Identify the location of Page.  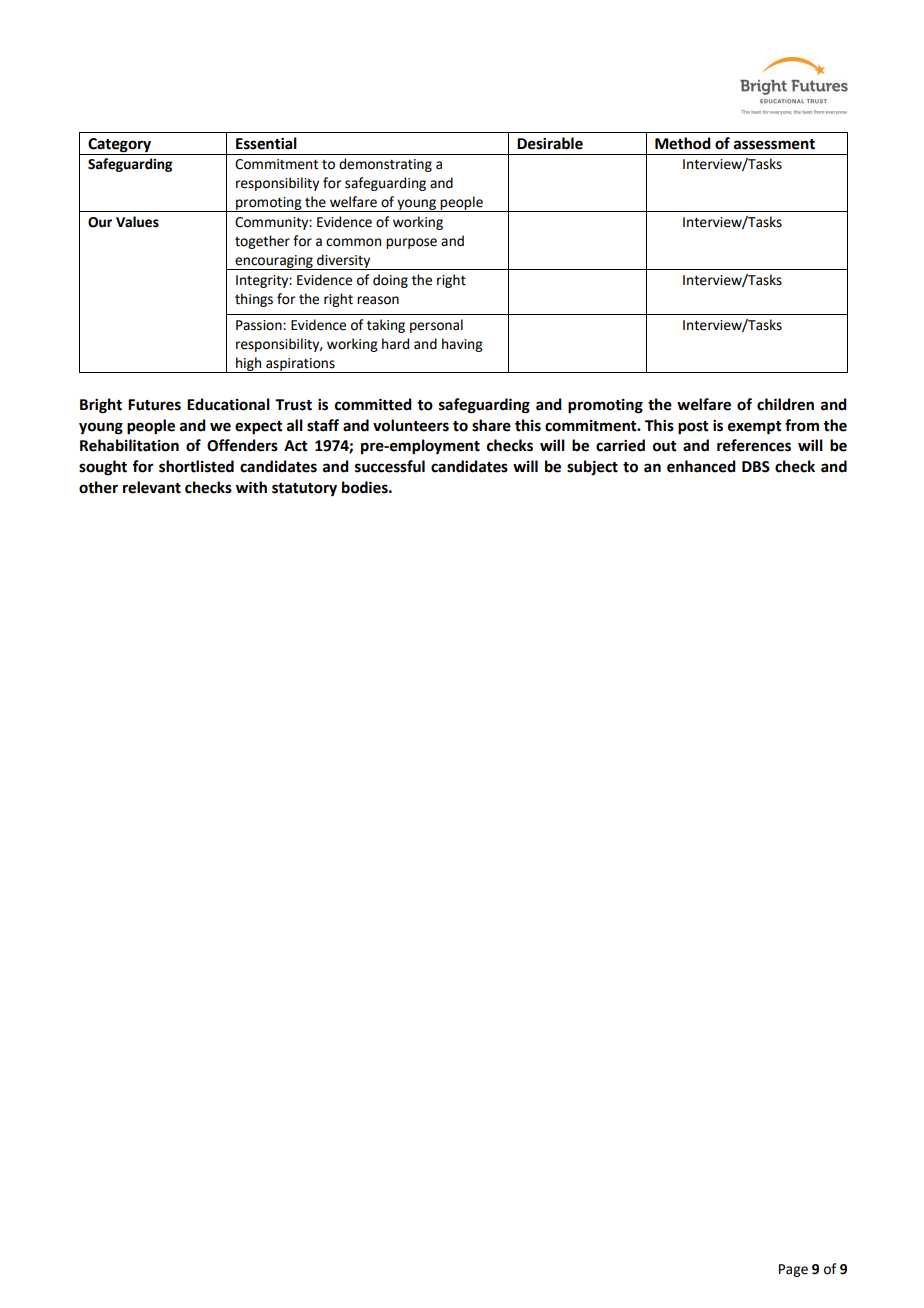
(793, 1270).
